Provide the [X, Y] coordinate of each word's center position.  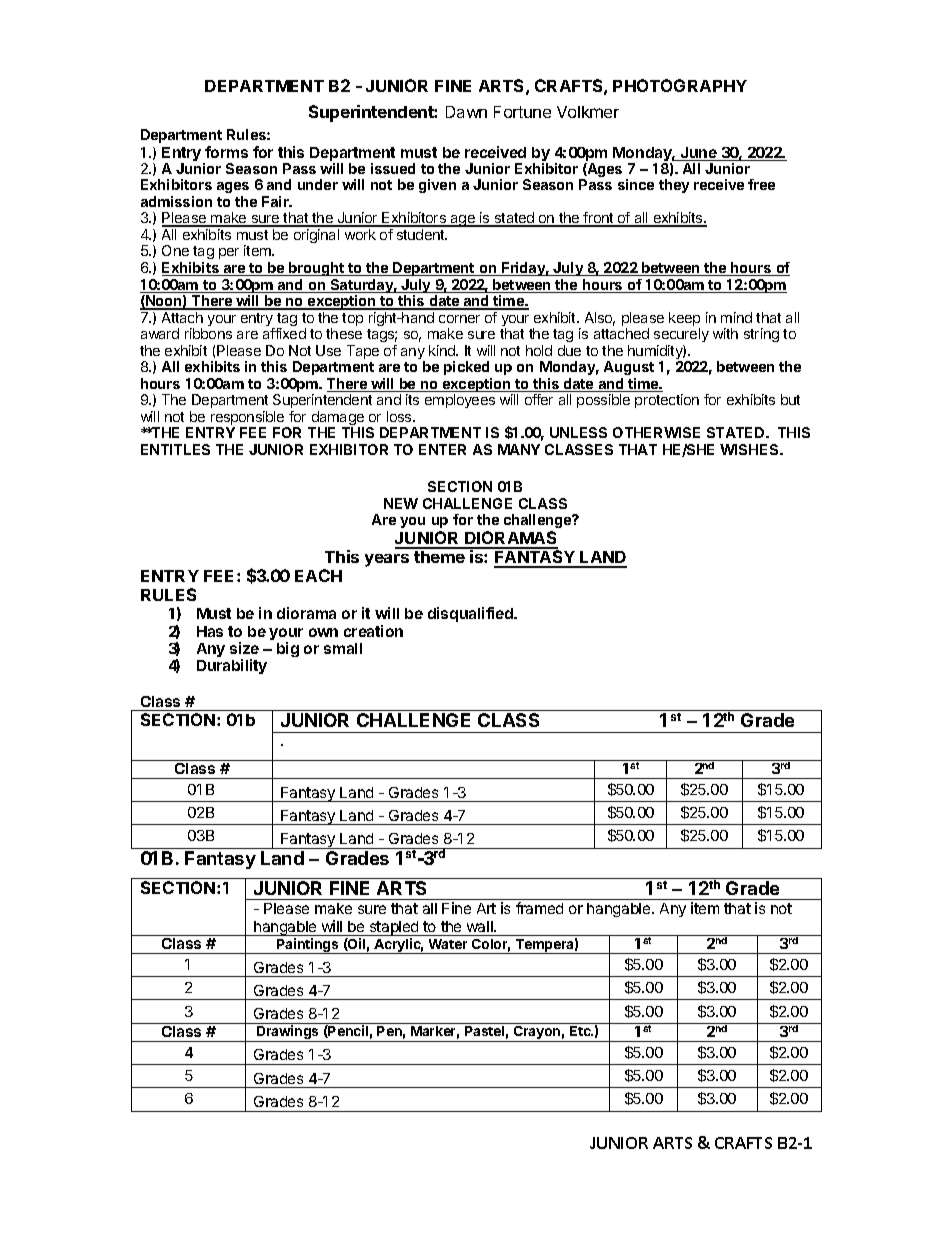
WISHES [750, 449]
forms [226, 152]
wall [481, 926]
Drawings [288, 1033]
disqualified [471, 614]
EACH [318, 575]
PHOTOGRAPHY [680, 85]
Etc [581, 1031]
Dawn [466, 112]
